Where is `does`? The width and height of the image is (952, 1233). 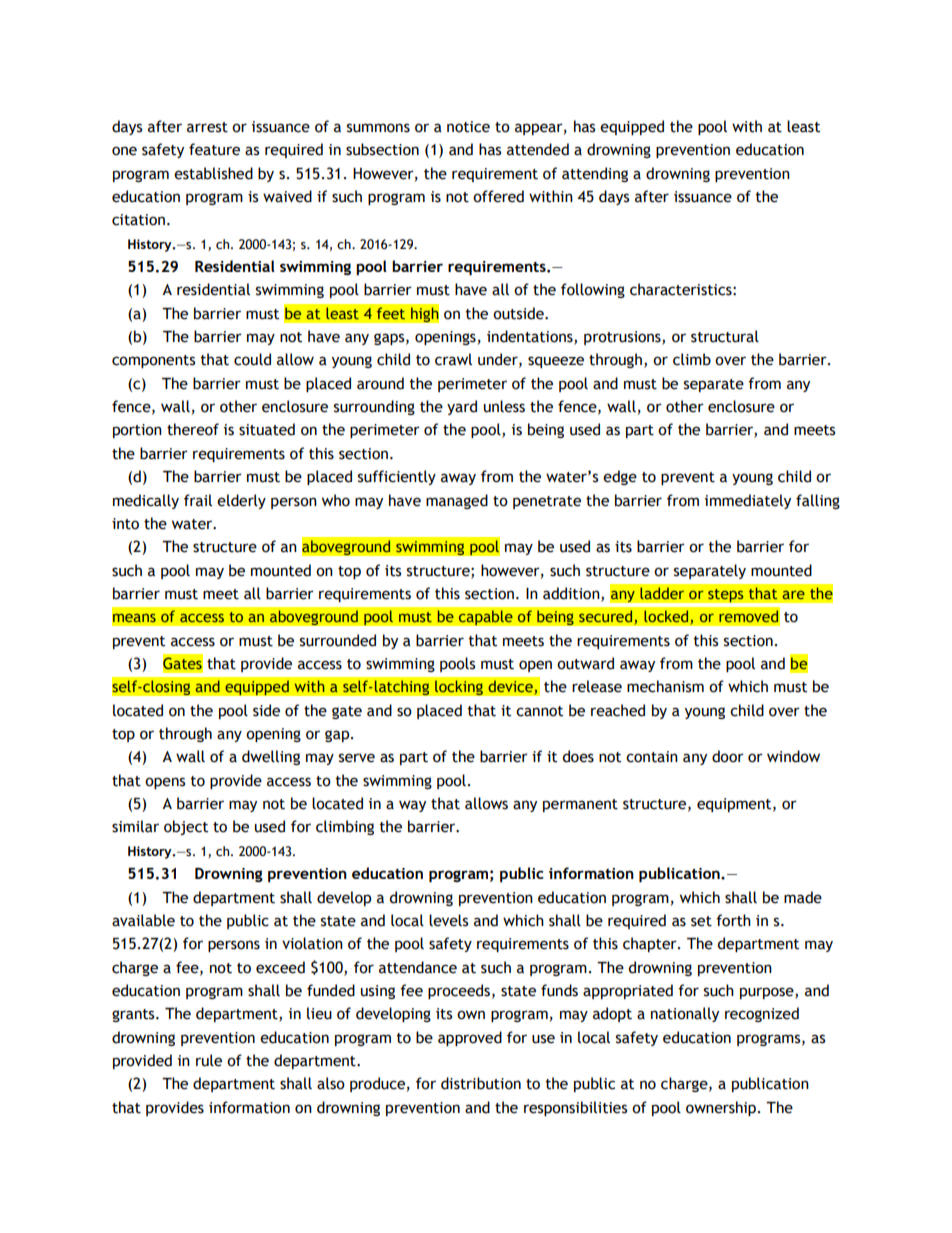
does is located at coordinates (578, 756).
